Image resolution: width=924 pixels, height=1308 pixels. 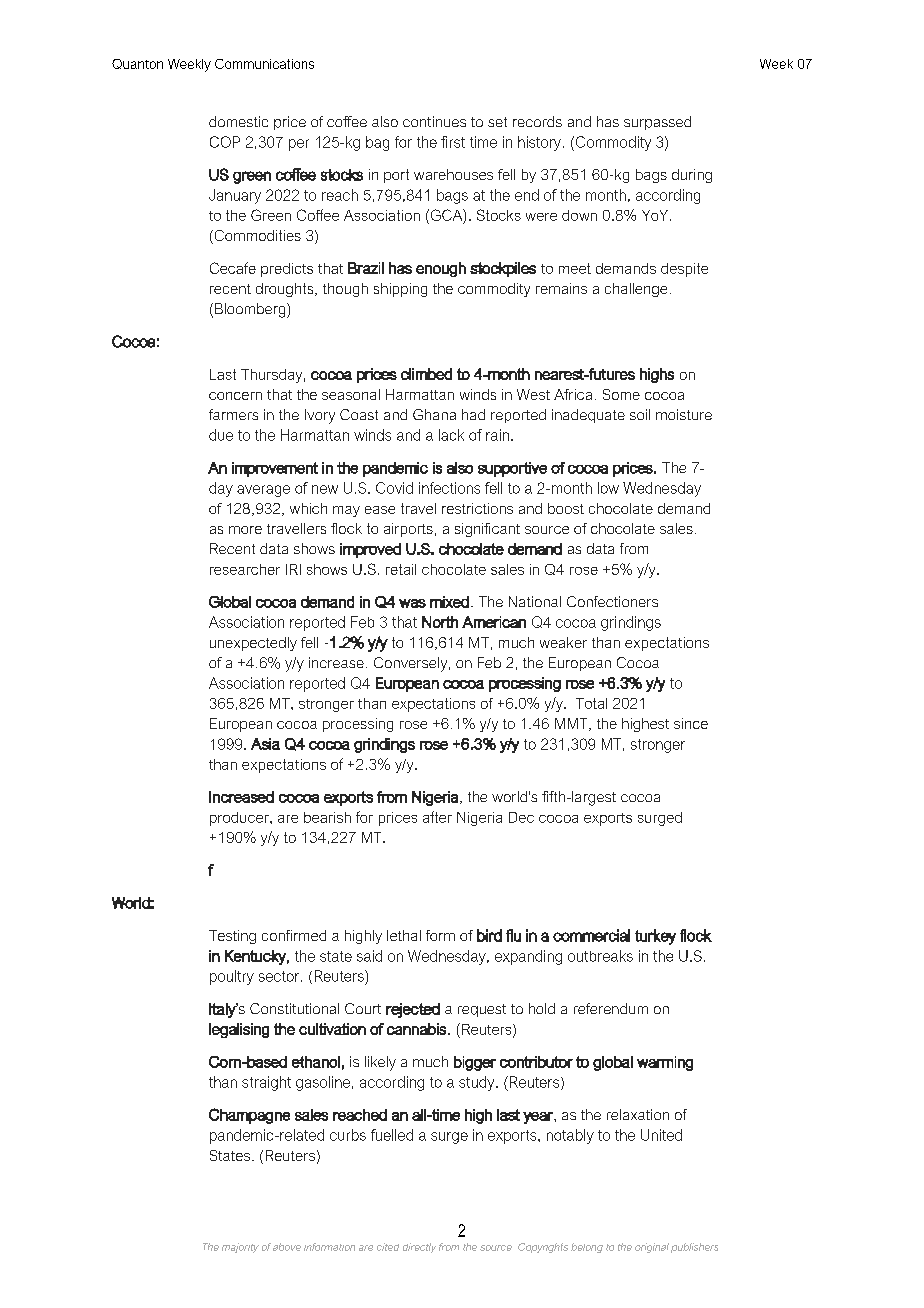 What do you see at coordinates (612, 601) in the screenshot?
I see `Confectioners` at bounding box center [612, 601].
